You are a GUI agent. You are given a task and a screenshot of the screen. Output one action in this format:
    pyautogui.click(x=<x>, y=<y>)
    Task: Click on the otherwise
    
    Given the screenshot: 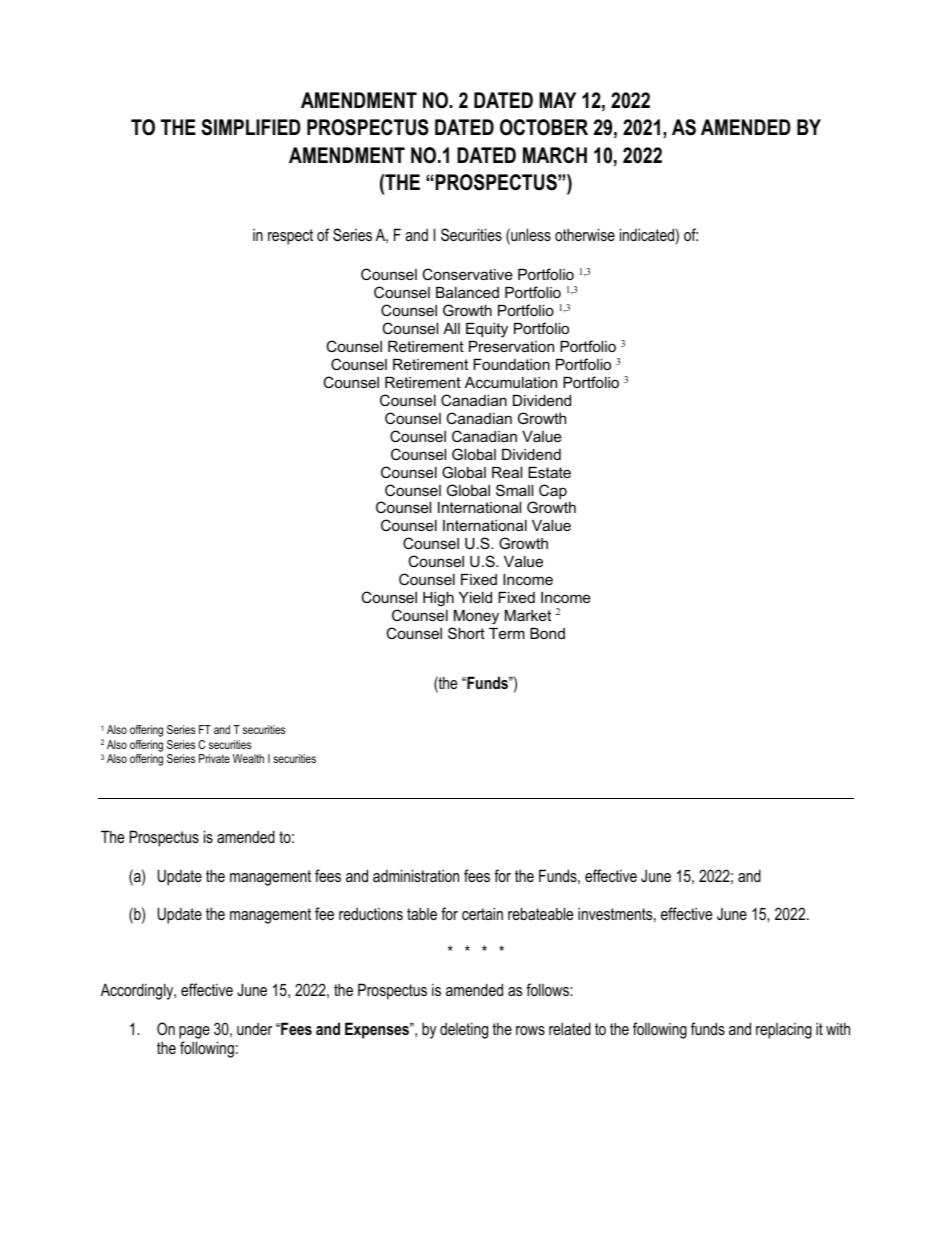 What is the action you would take?
    pyautogui.click(x=585, y=234)
